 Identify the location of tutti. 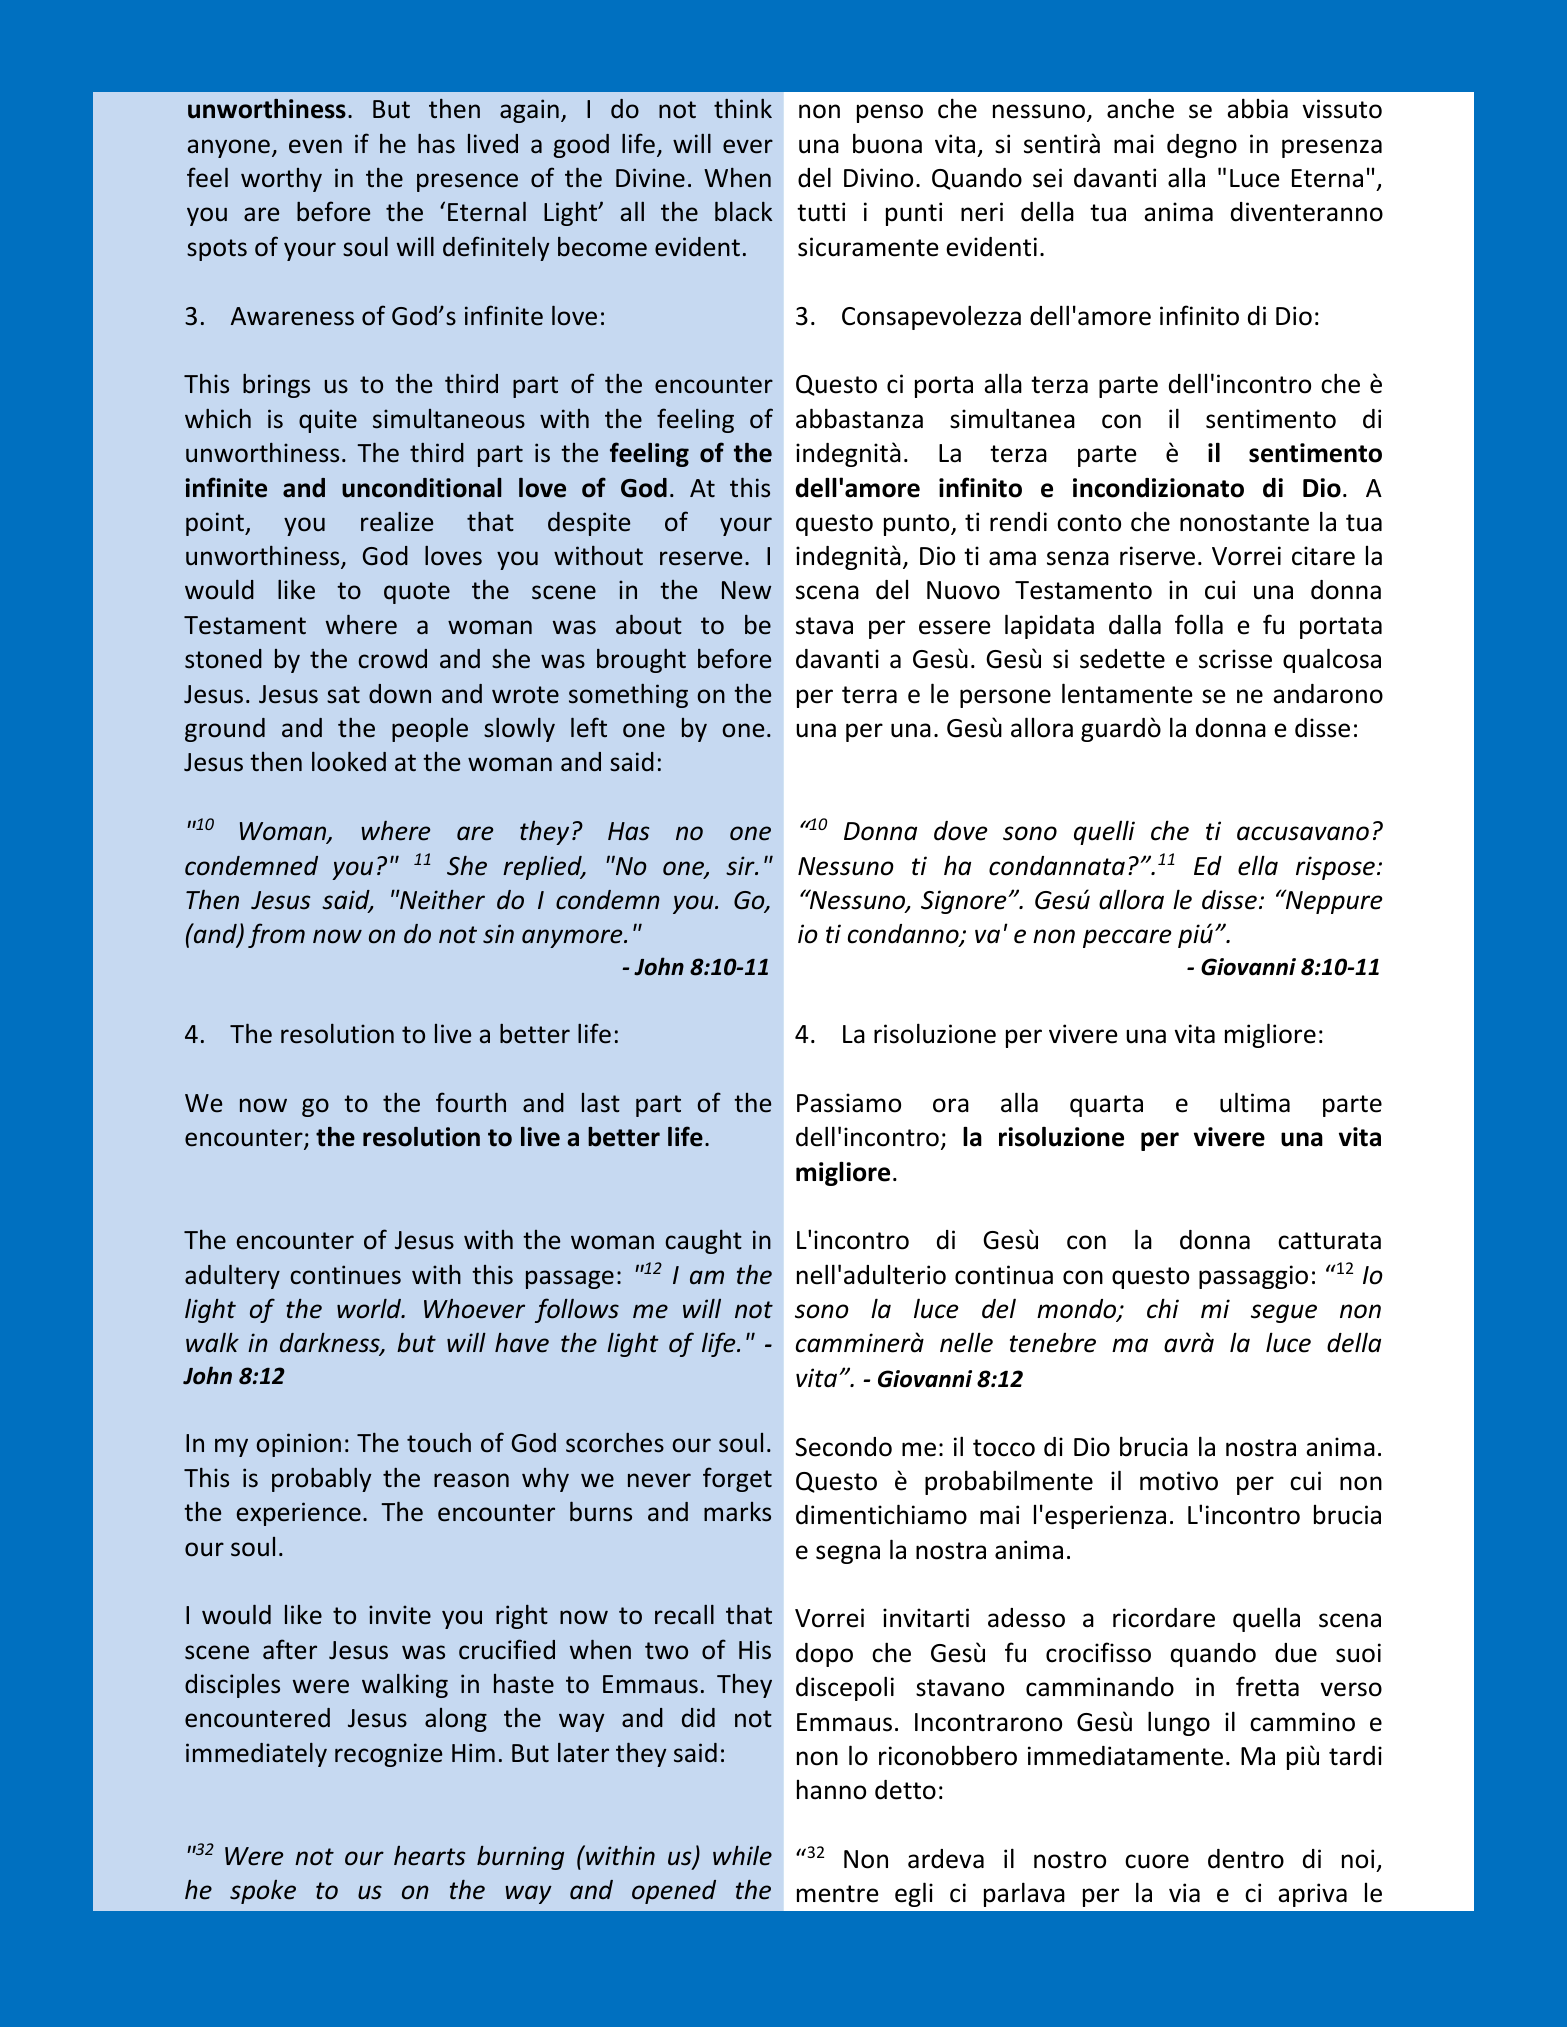
(821, 212).
